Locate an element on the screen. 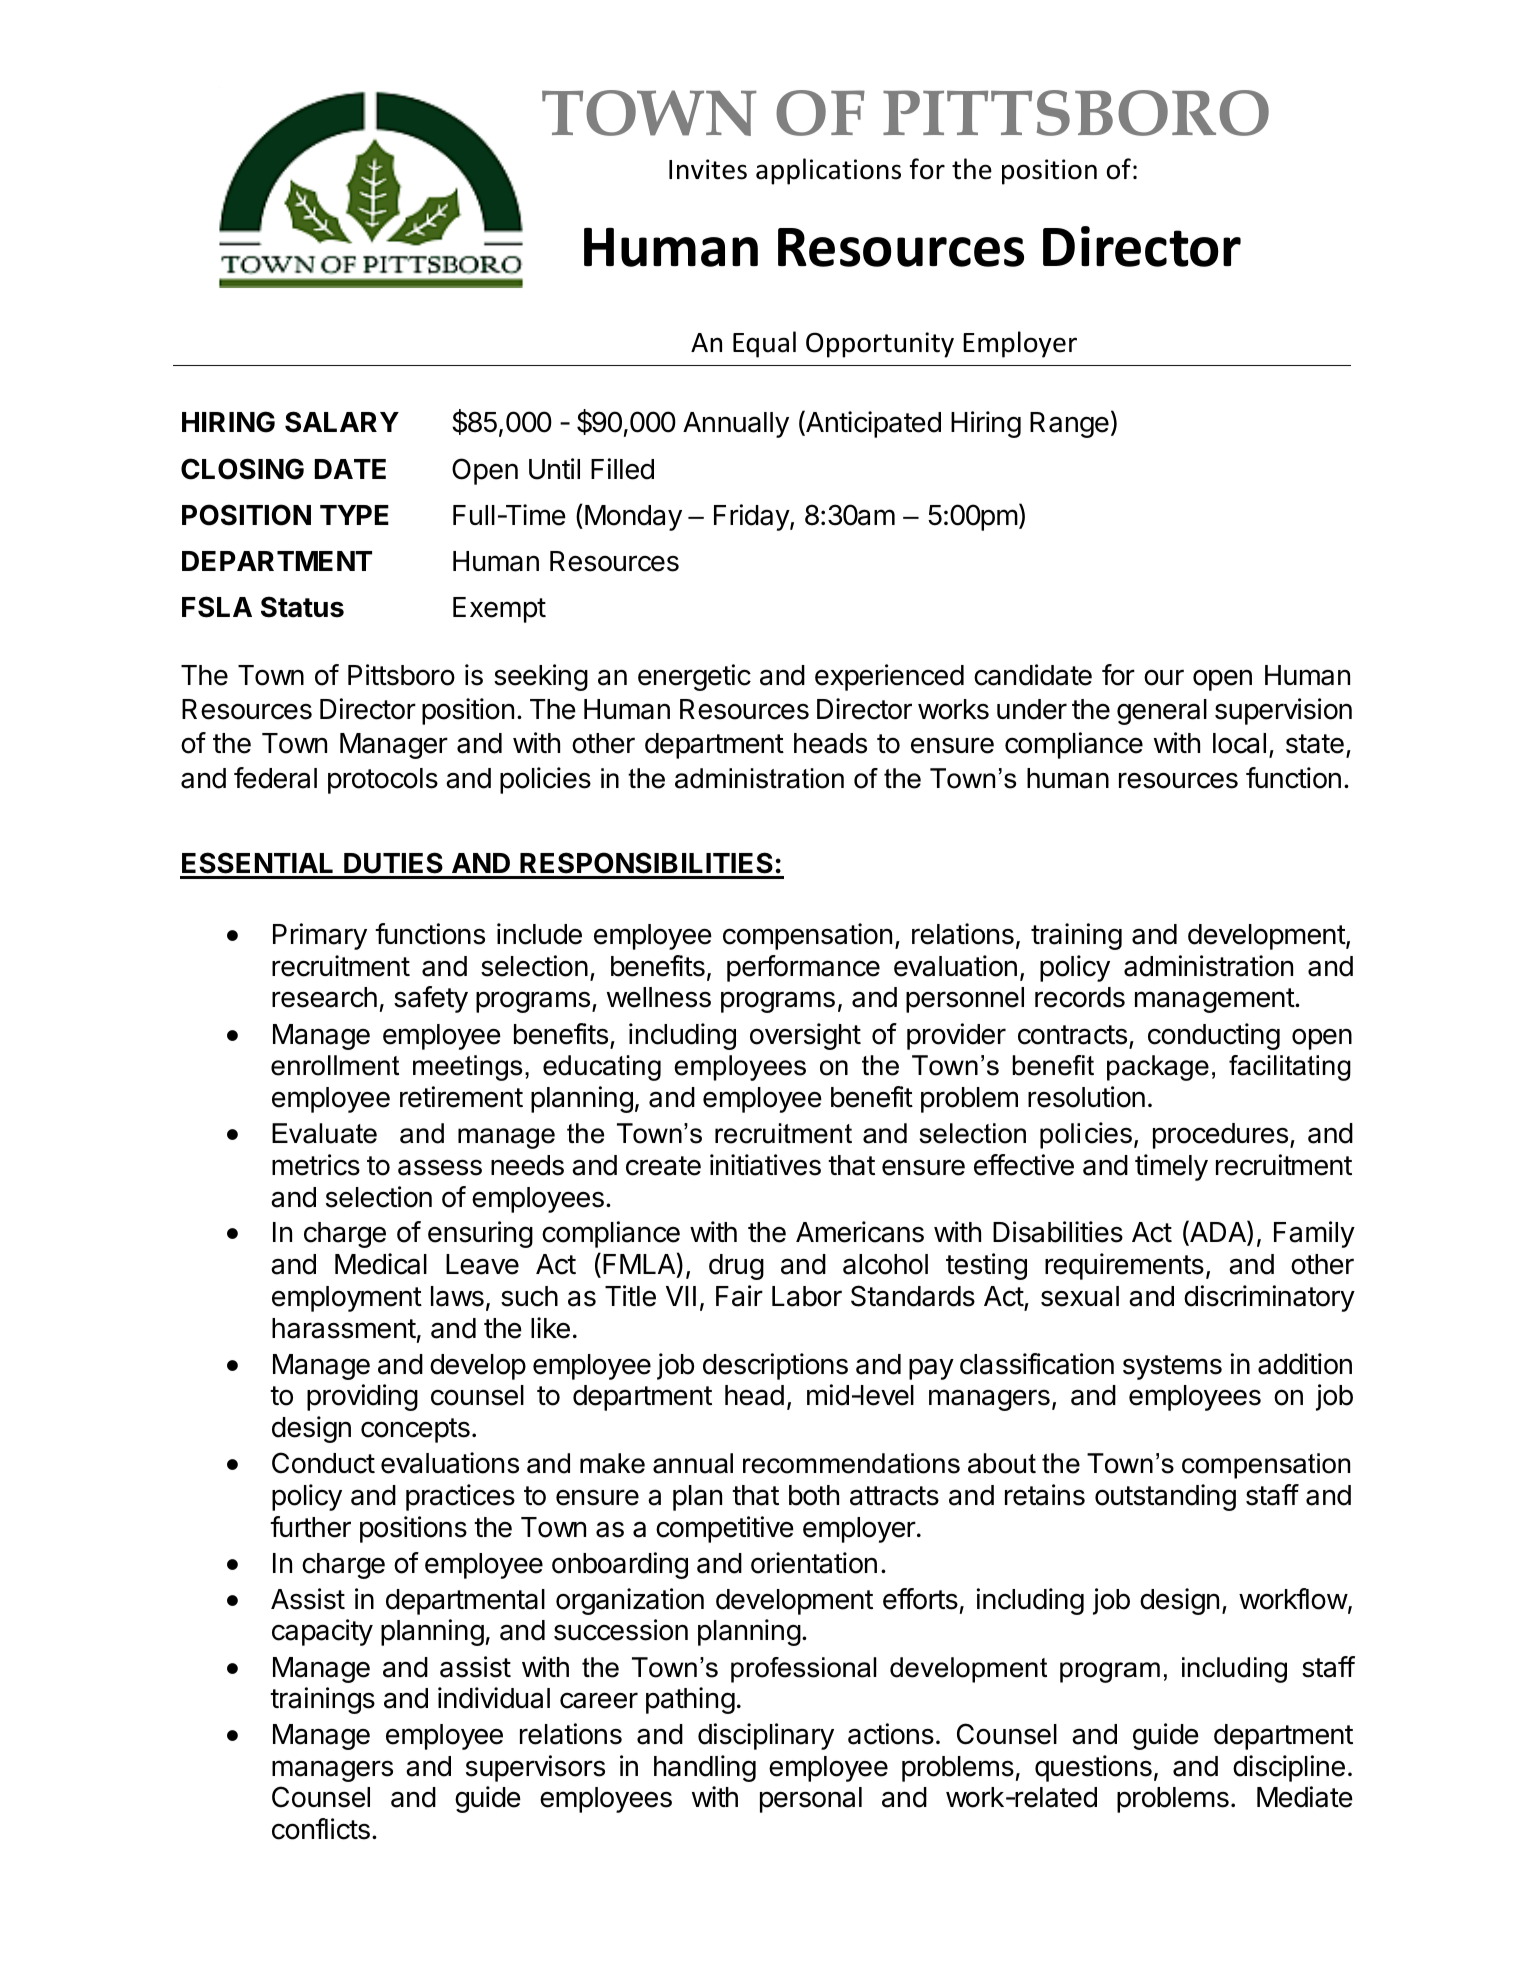 The height and width of the screenshot is (1984, 1533). TYPE is located at coordinates (354, 515).
